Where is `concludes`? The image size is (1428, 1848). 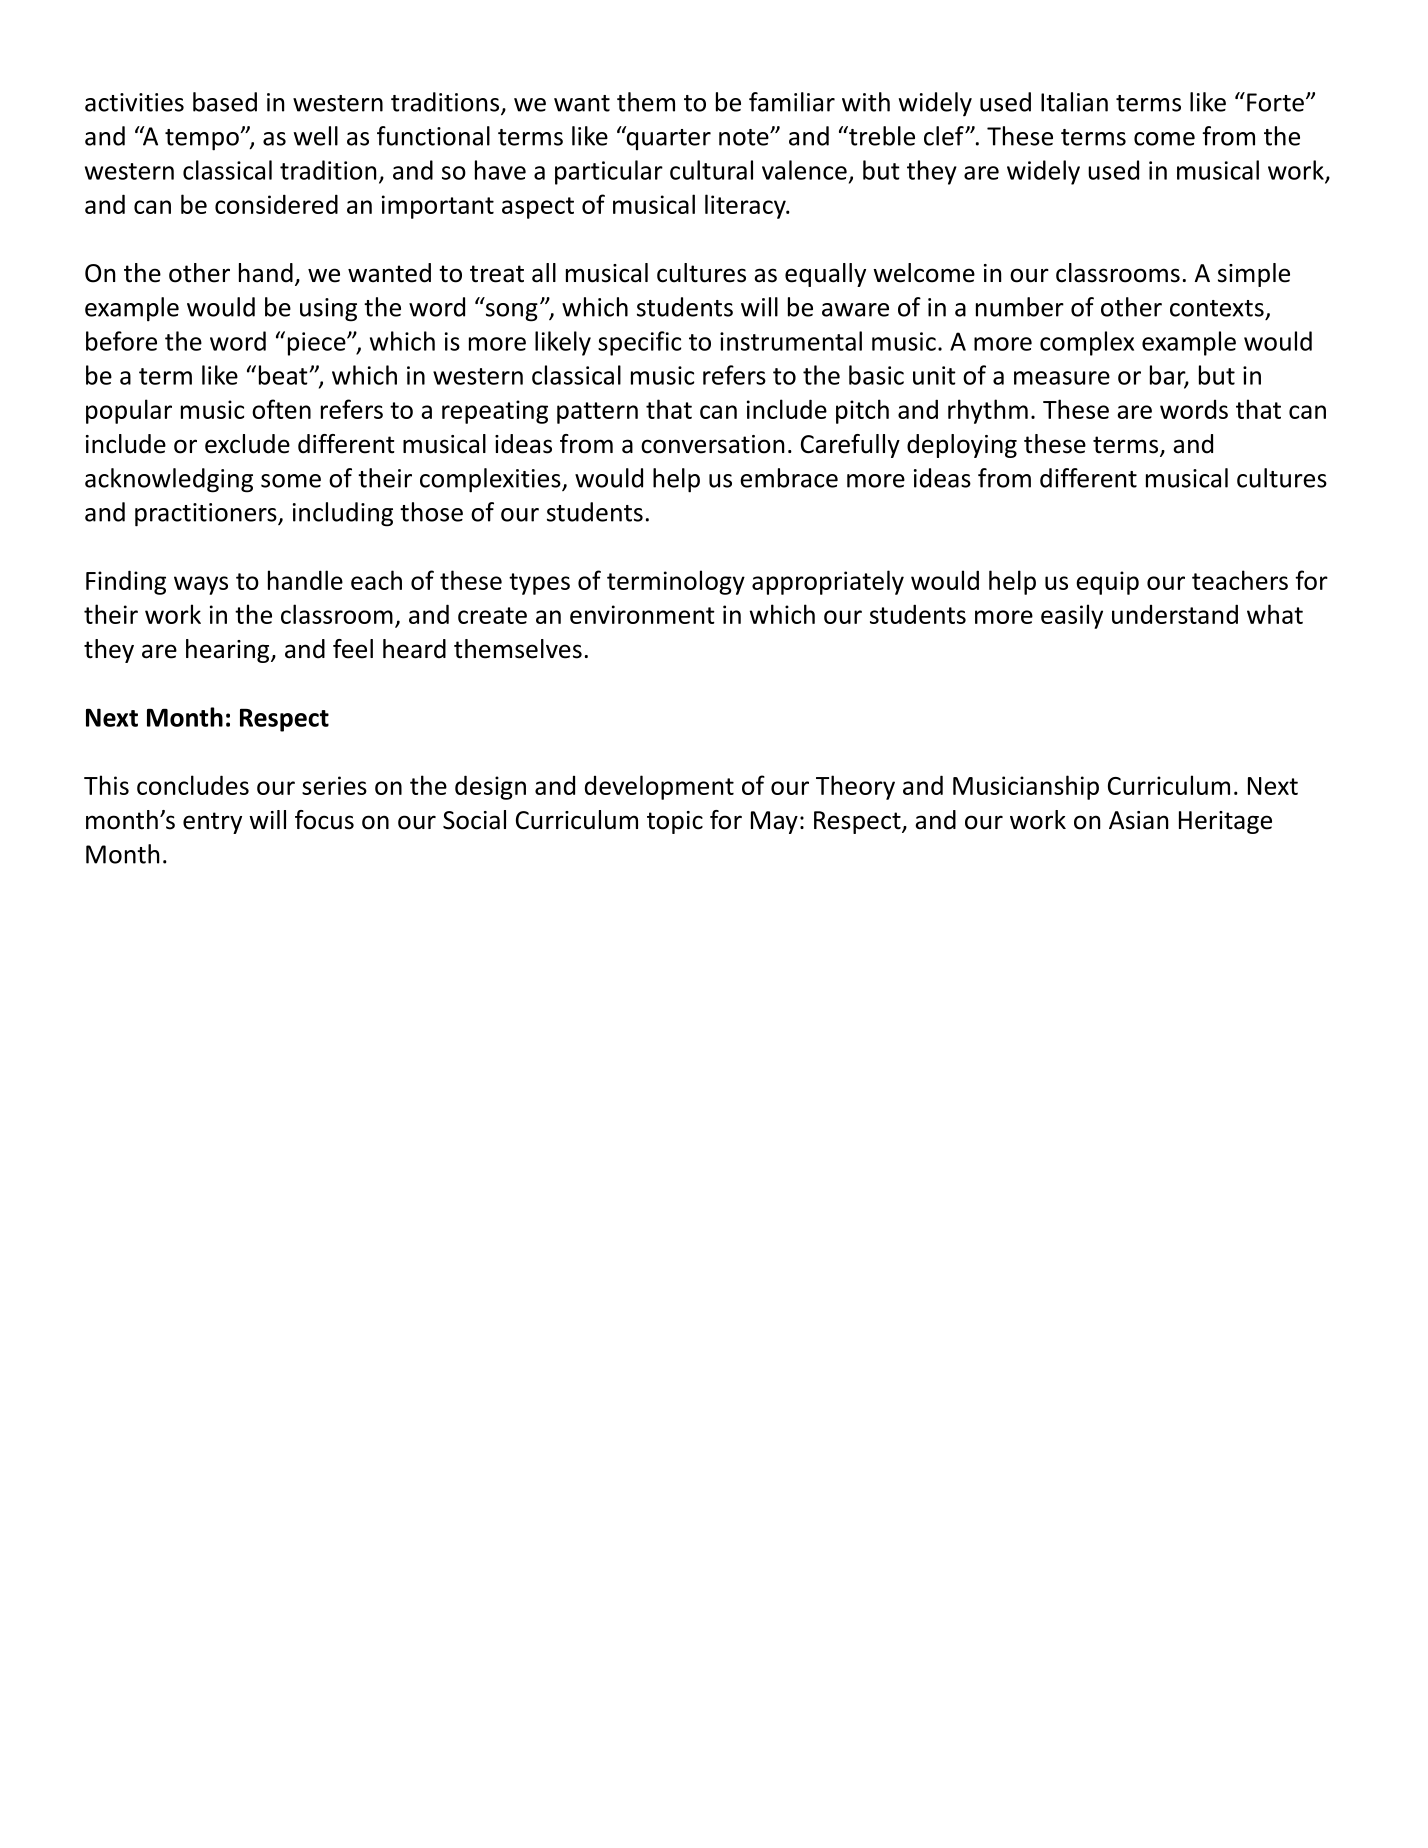 concludes is located at coordinates (193, 785).
